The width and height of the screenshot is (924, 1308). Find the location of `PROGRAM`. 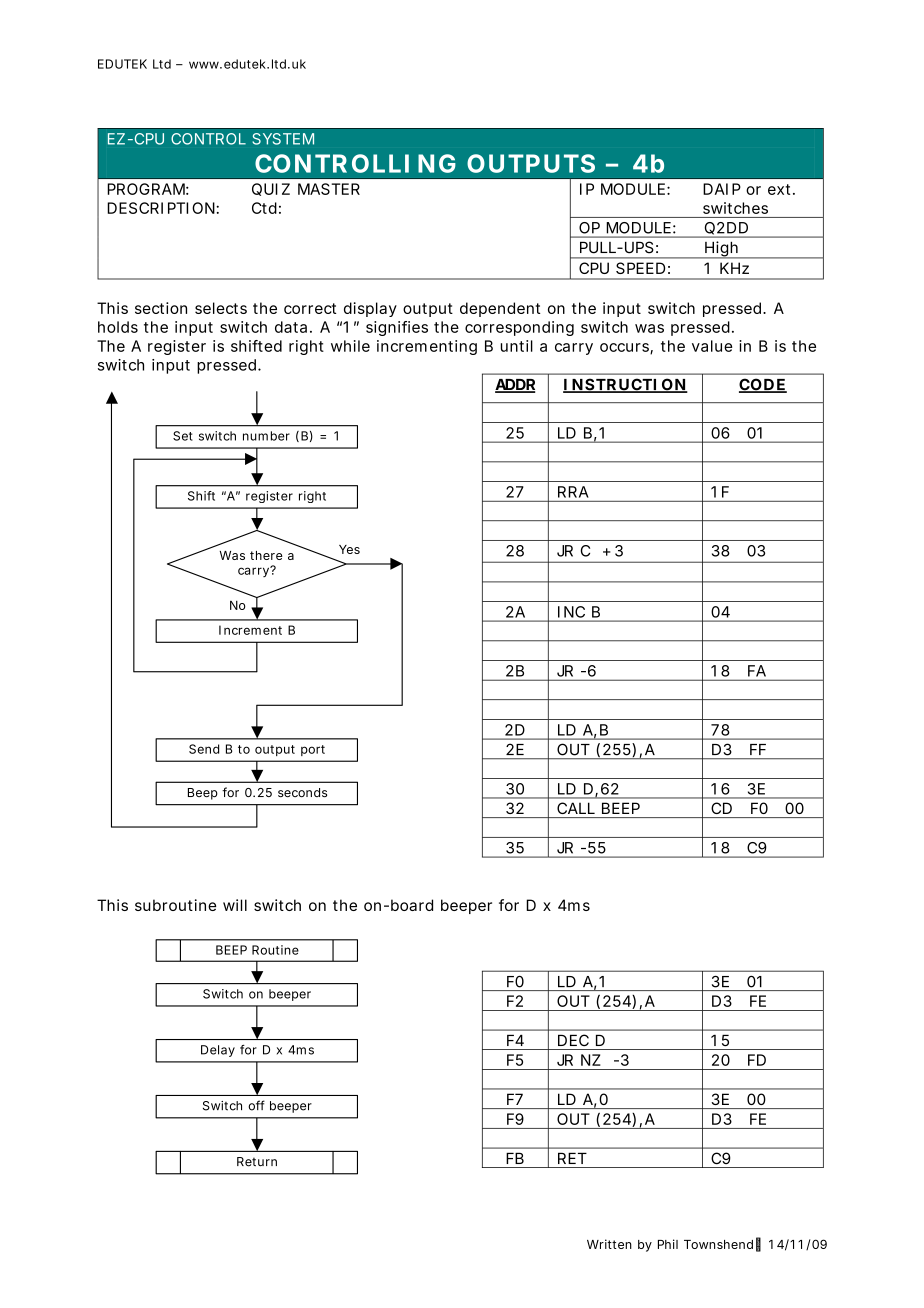

PROGRAM is located at coordinates (146, 189).
